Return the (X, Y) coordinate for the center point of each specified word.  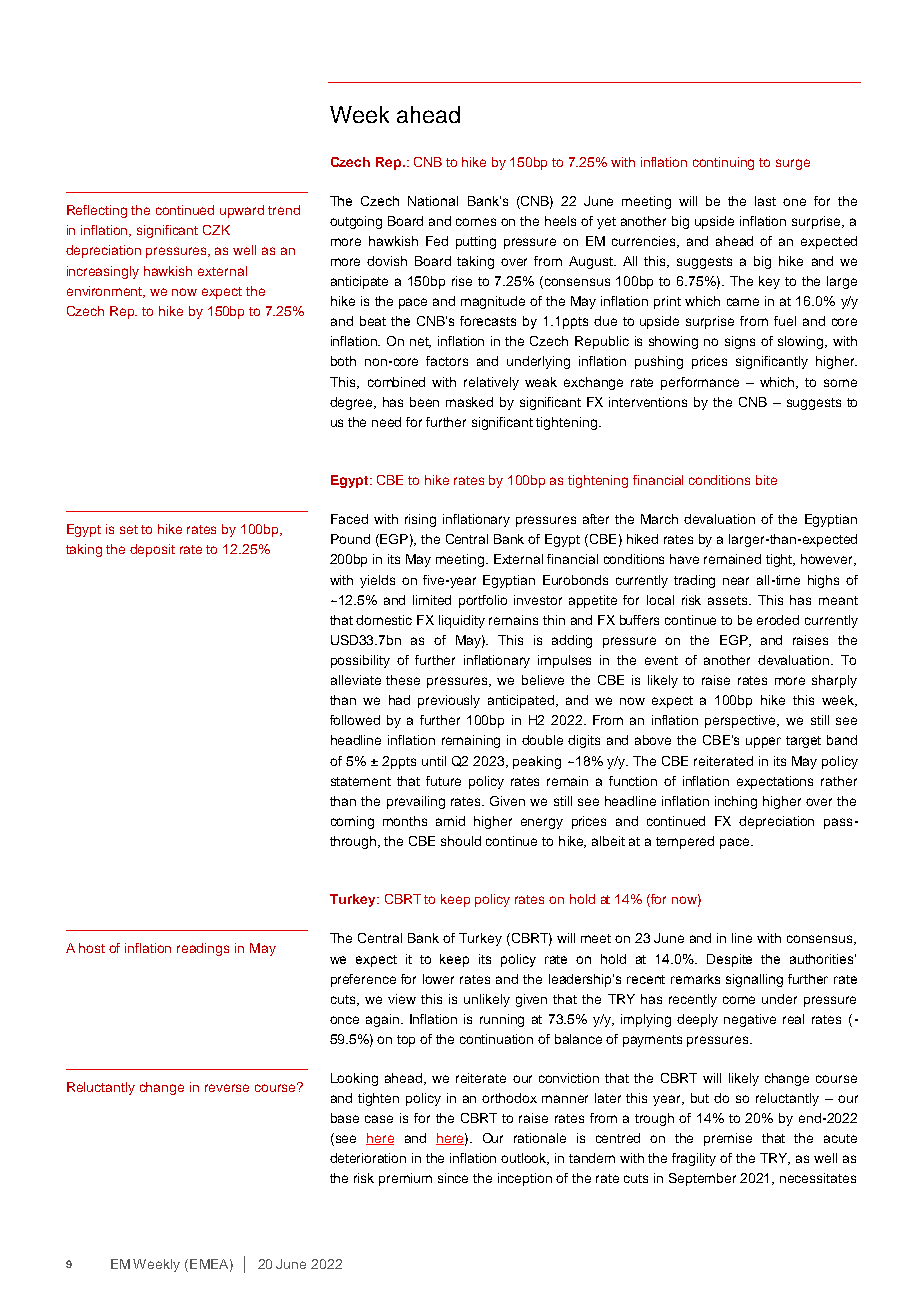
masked (469, 402)
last (765, 201)
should (461, 841)
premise (728, 1139)
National (433, 201)
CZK (216, 230)
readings (203, 949)
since (453, 1178)
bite (766, 480)
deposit (152, 550)
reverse (227, 1088)
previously (449, 701)
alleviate (356, 680)
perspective (742, 721)
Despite (729, 960)
